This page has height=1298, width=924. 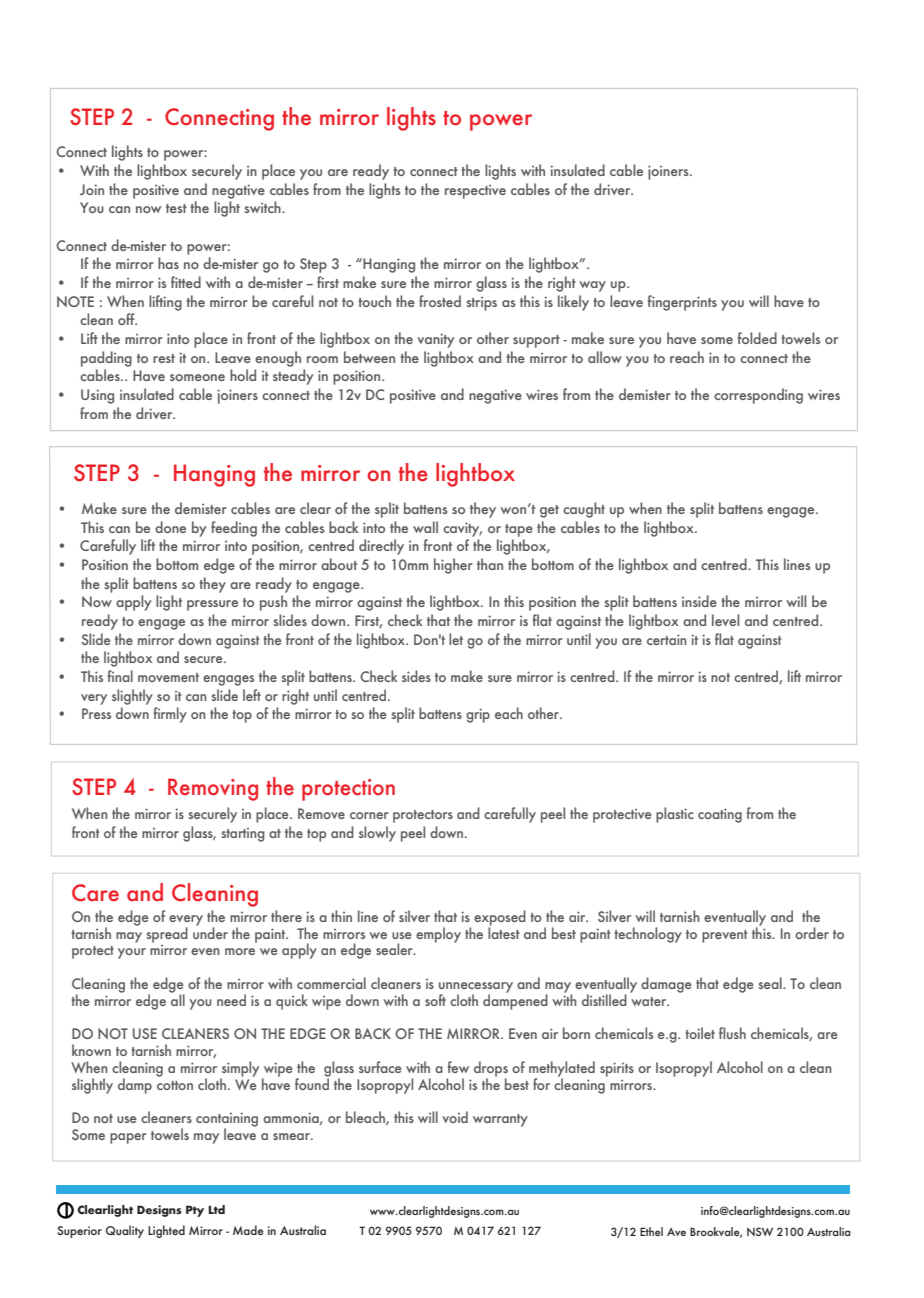 What do you see at coordinates (475, 192) in the page?
I see `respective` at bounding box center [475, 192].
